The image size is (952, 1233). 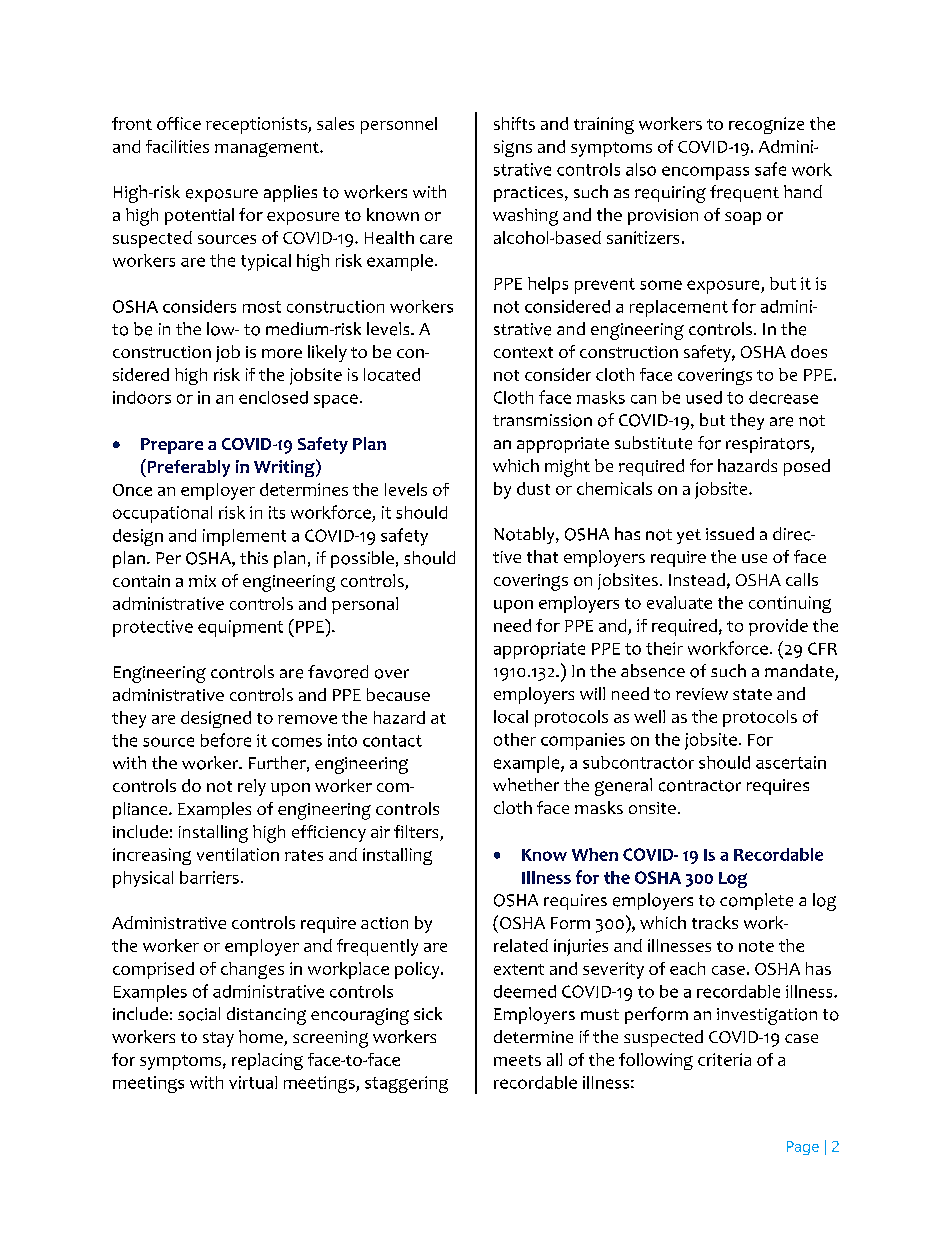 What do you see at coordinates (187, 468) in the screenshot?
I see `Preferably` at bounding box center [187, 468].
